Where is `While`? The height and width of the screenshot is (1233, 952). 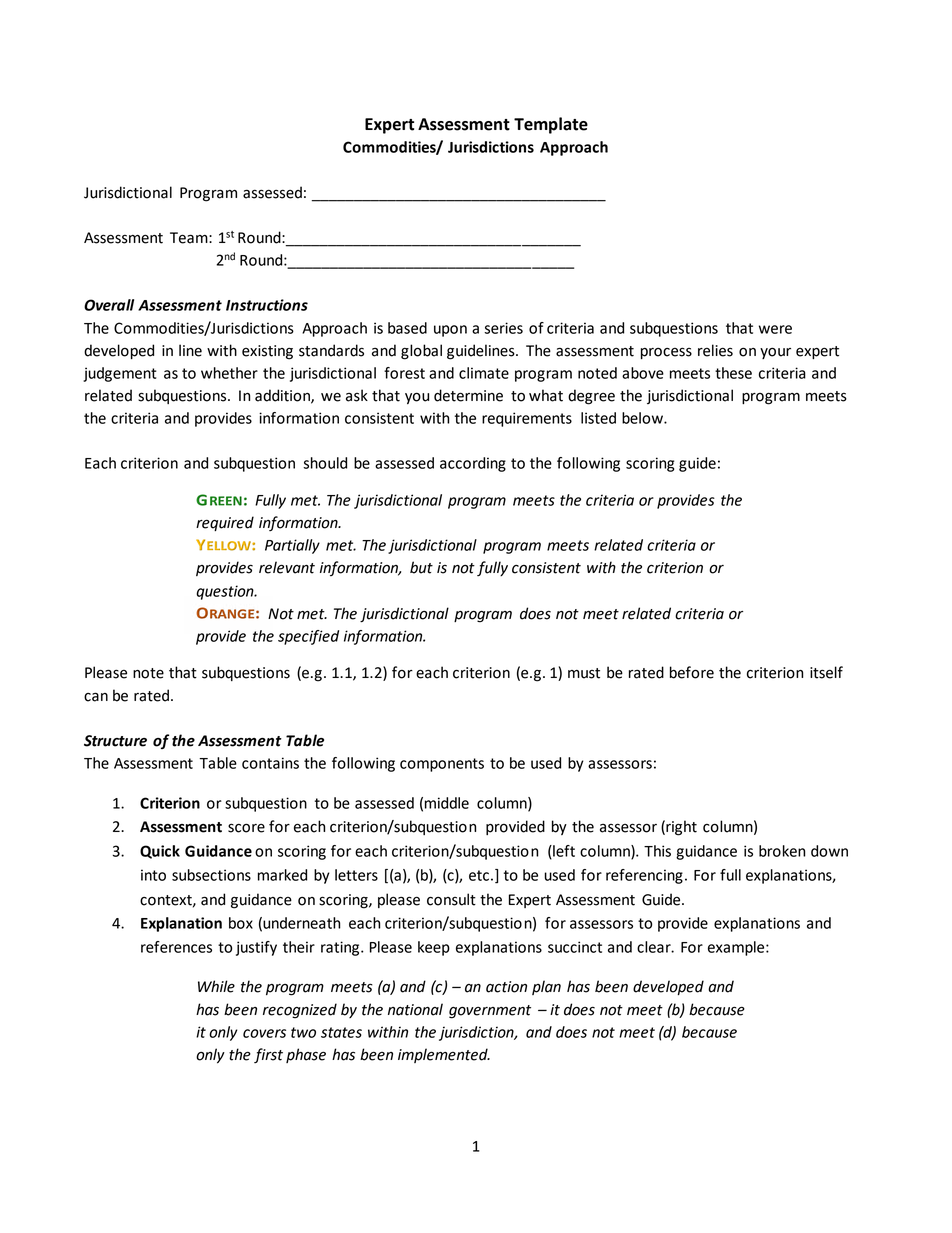
While is located at coordinates (216, 986).
